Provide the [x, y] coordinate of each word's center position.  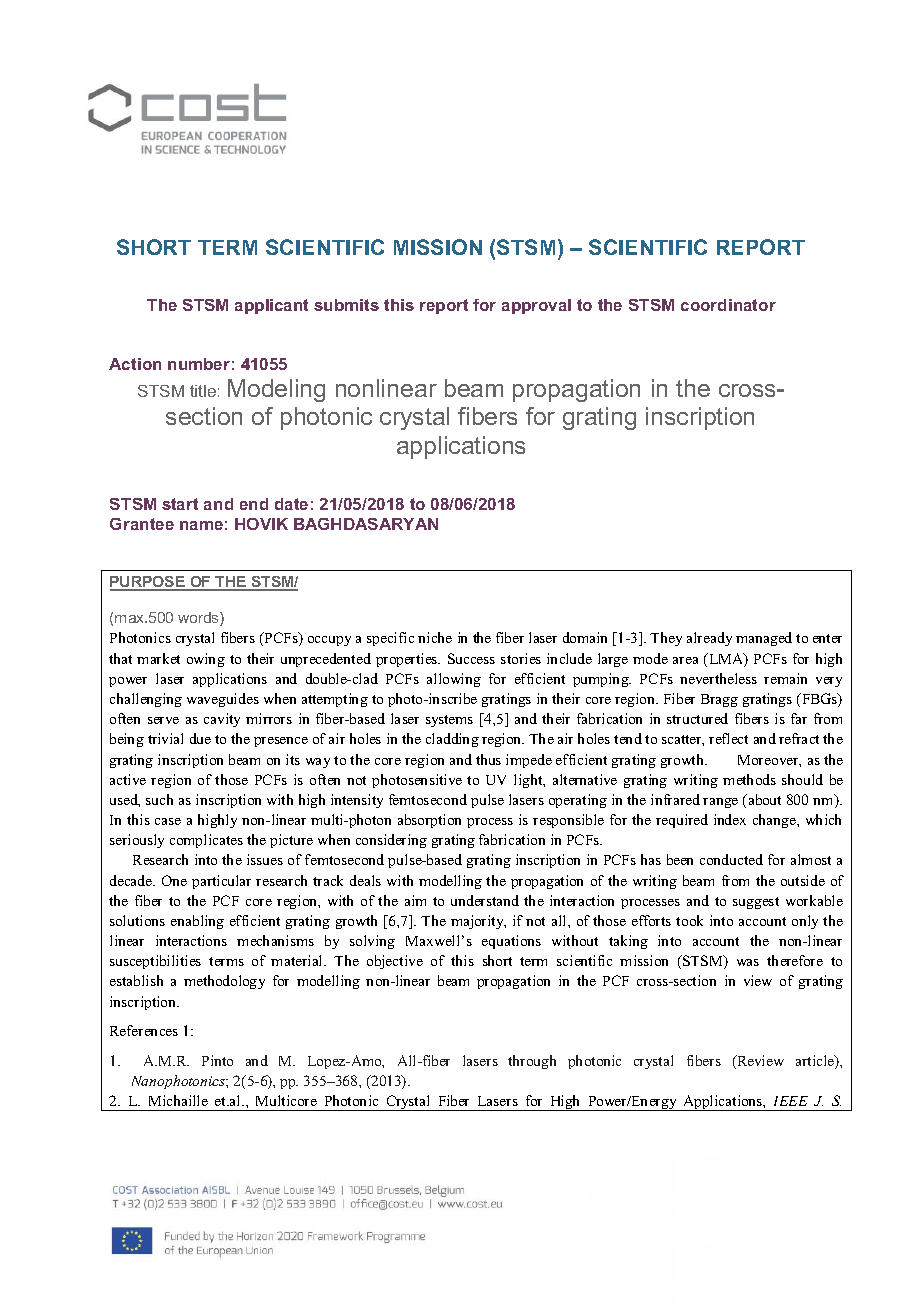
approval [536, 306]
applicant [271, 306]
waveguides [223, 700]
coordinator [728, 305]
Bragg [719, 700]
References [144, 1030]
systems [449, 721]
